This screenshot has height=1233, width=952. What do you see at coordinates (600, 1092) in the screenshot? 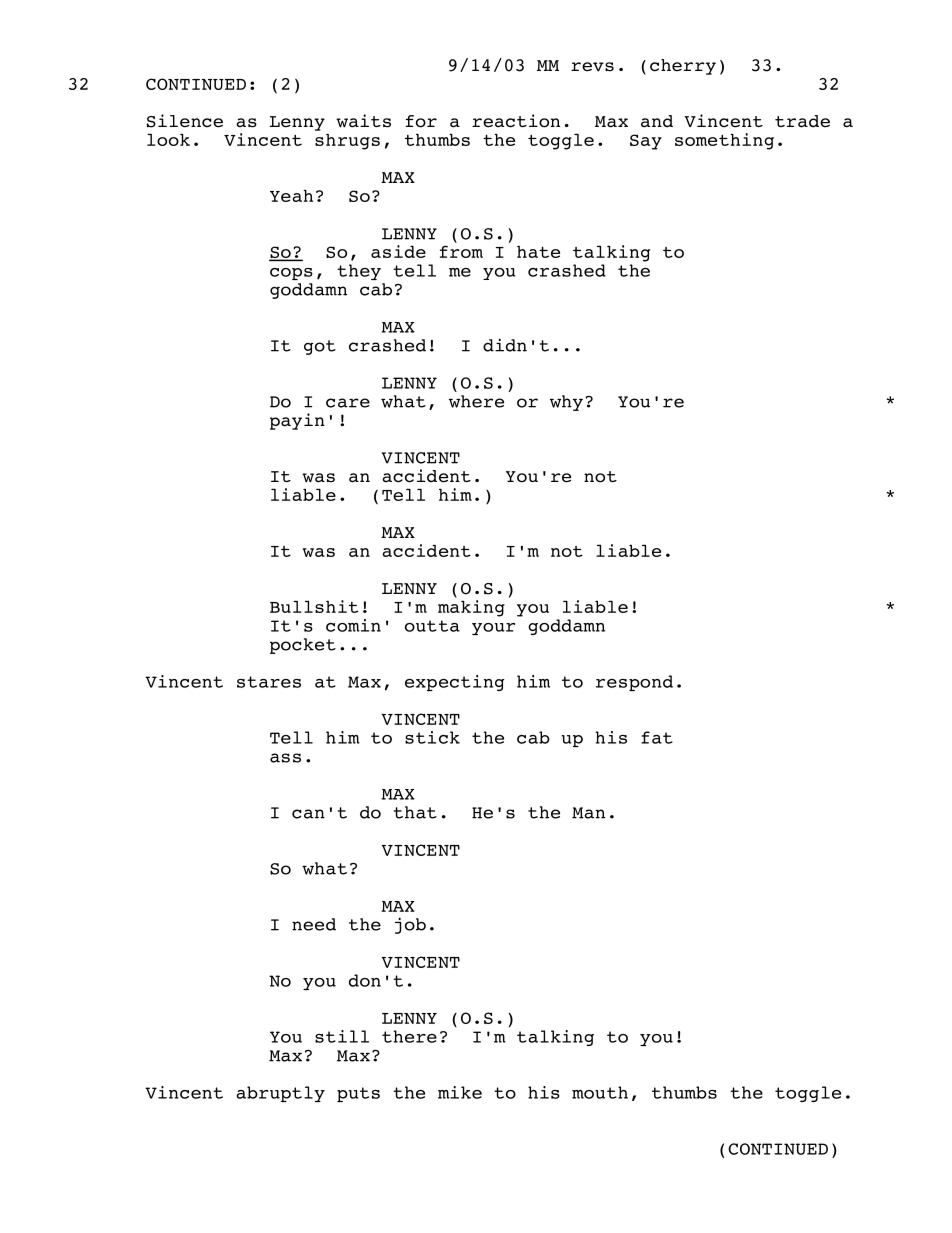
I see `mouth` at bounding box center [600, 1092].
